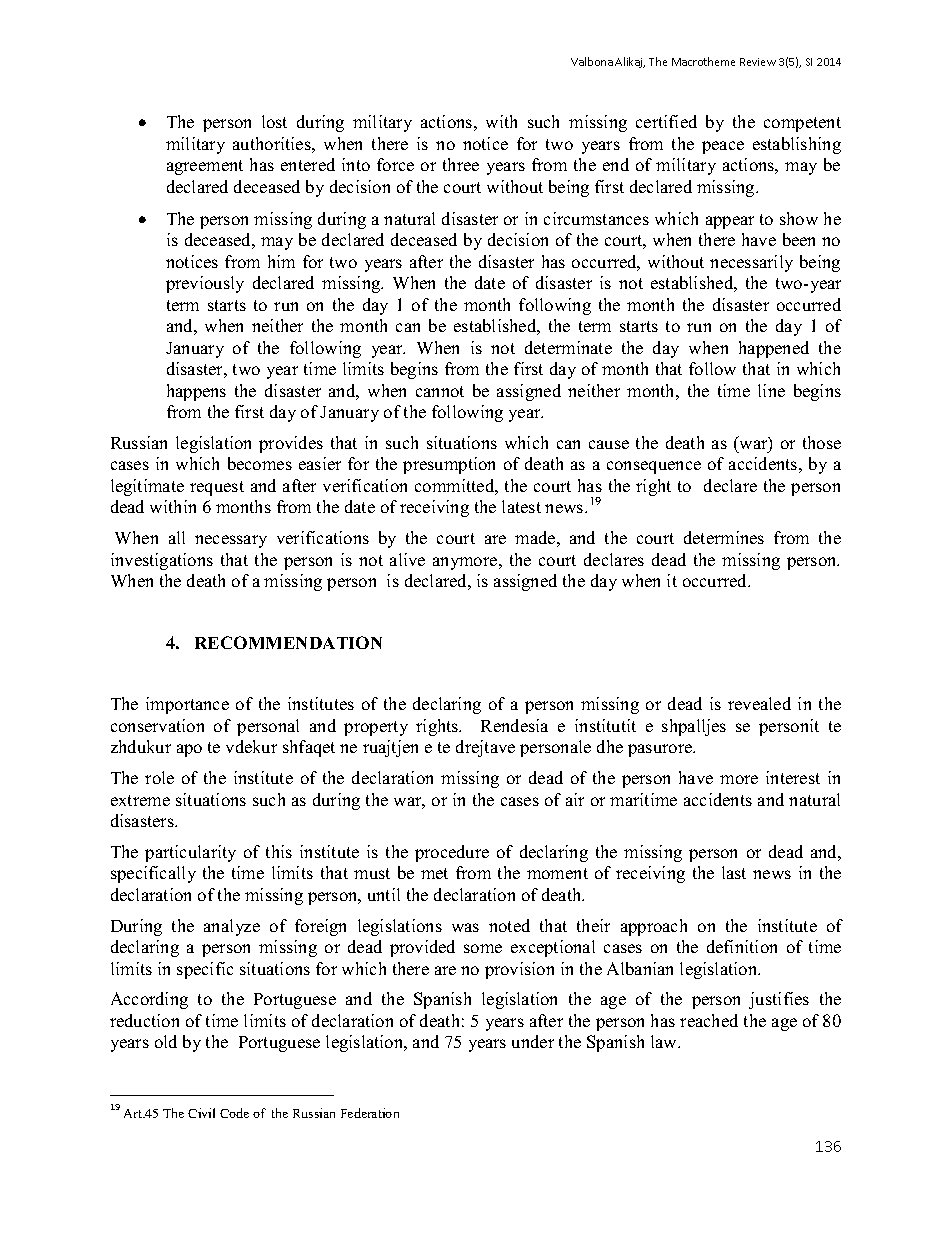 This screenshot has width=952, height=1233. What do you see at coordinates (461, 164) in the screenshot?
I see `three` at bounding box center [461, 164].
